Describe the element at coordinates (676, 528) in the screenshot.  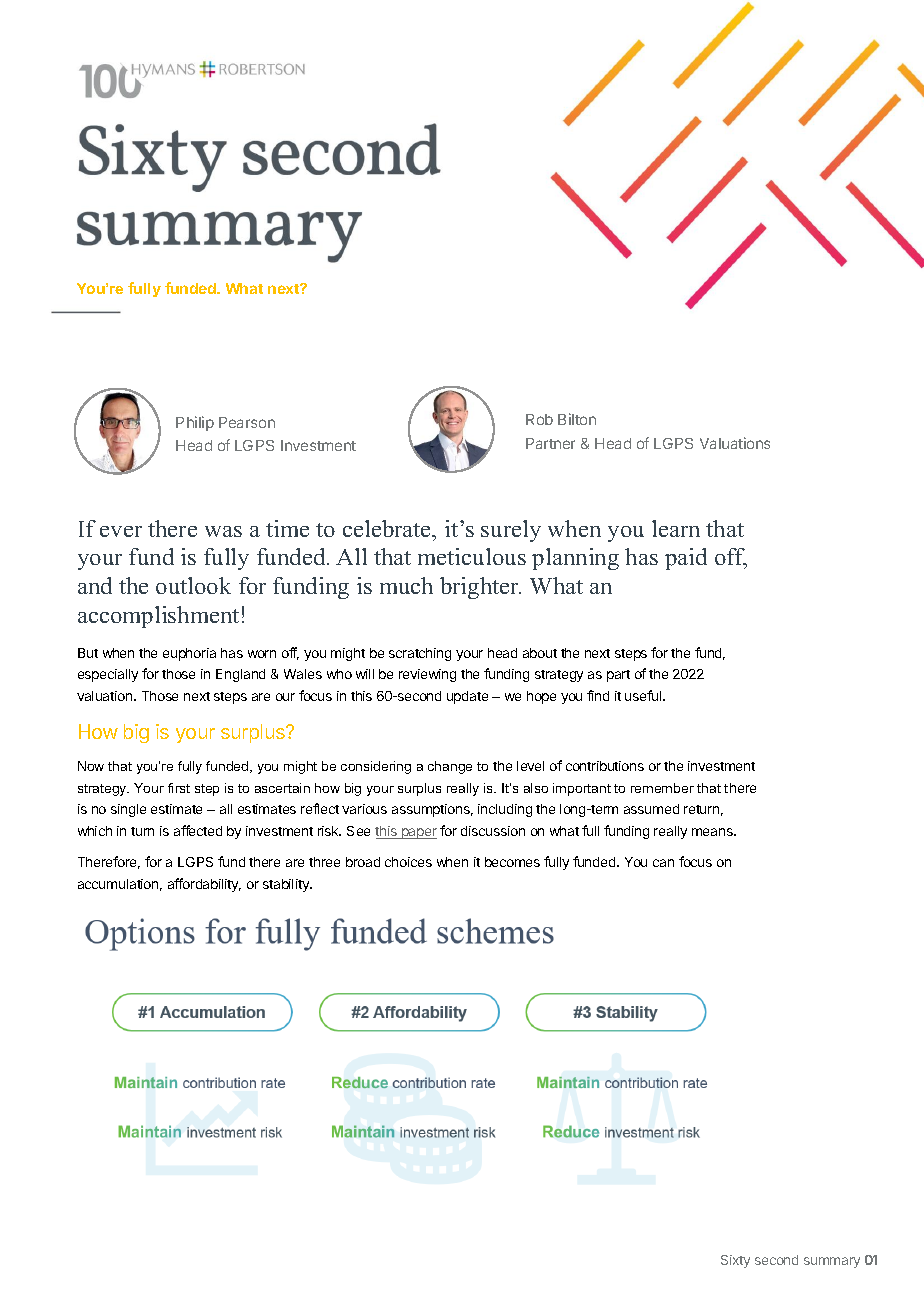
I see `learn` at that location.
